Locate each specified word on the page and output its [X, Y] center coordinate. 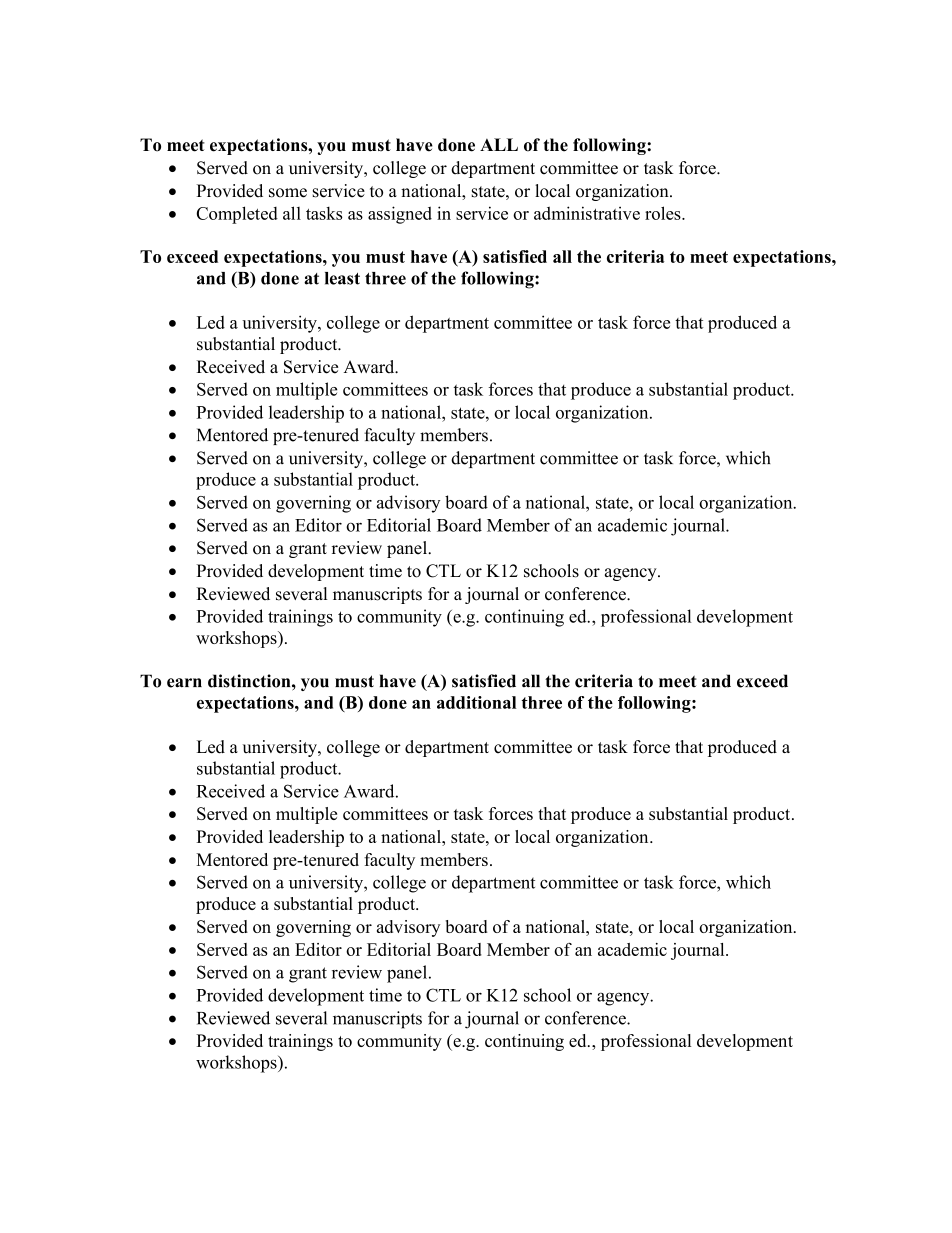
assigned [400, 215]
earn [184, 683]
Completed [237, 215]
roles [664, 213]
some [288, 193]
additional [476, 702]
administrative [587, 213]
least [342, 278]
